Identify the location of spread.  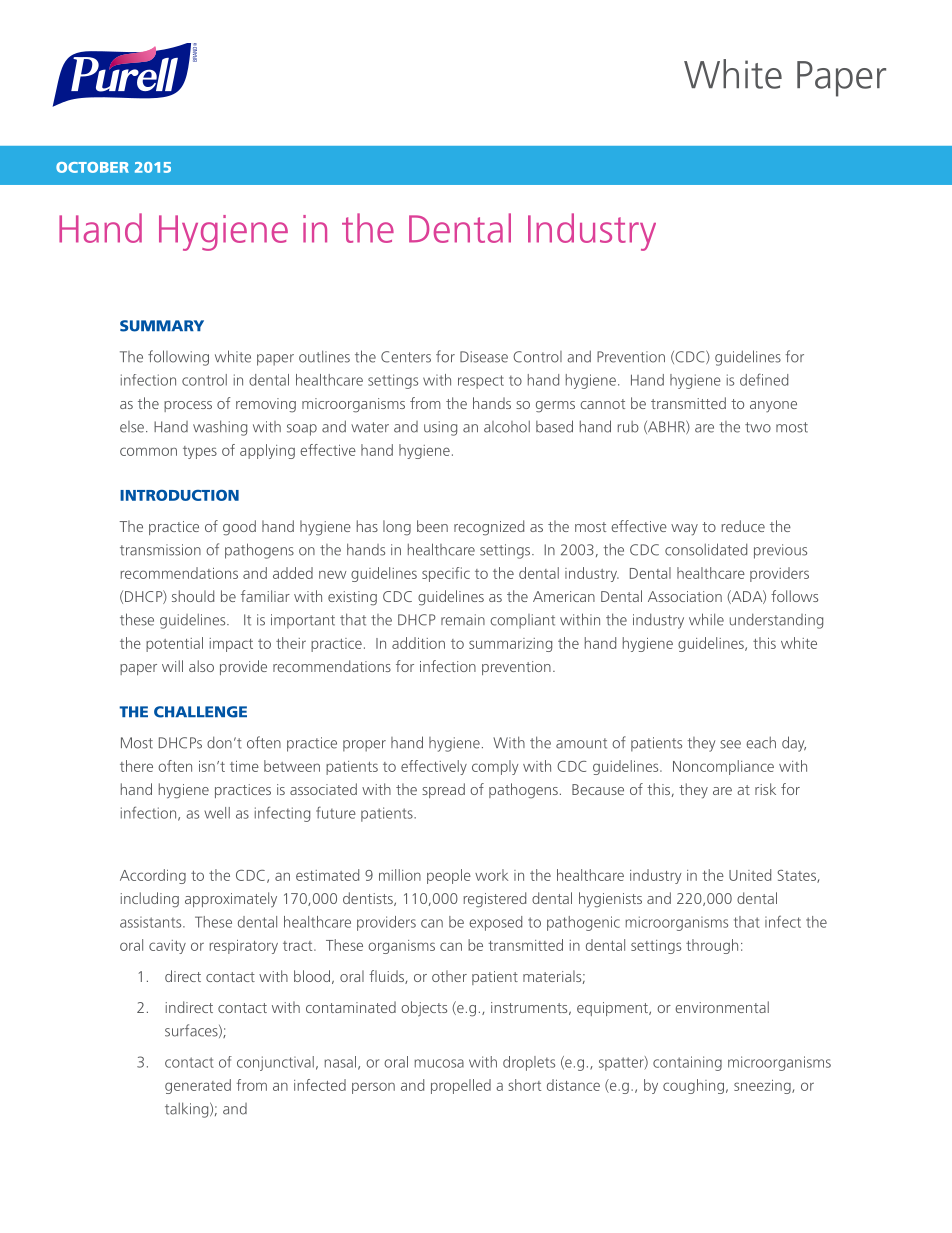
(443, 790).
